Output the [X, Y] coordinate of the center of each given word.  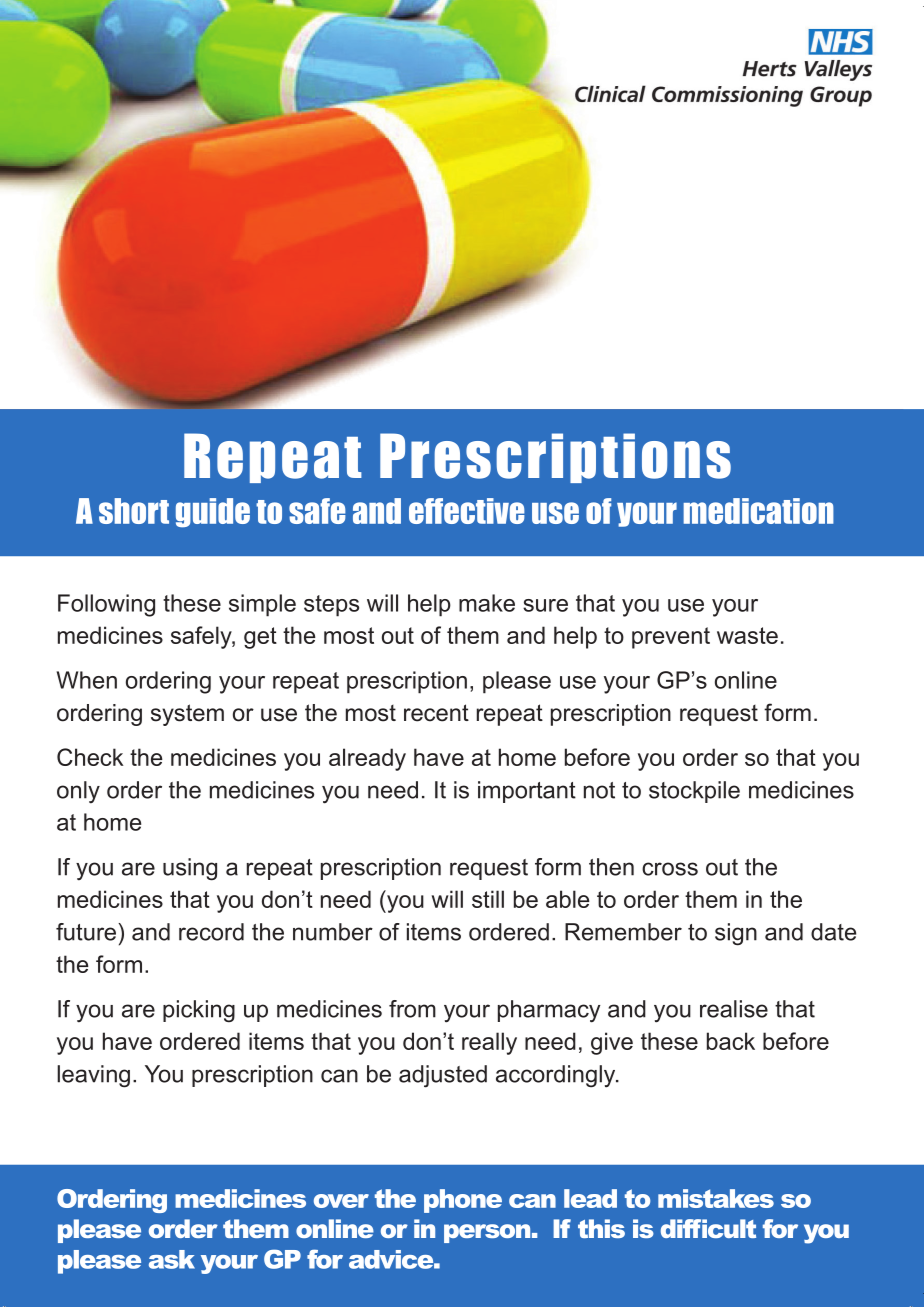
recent [436, 713]
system [187, 715]
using [190, 869]
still [488, 899]
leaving [93, 1076]
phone [463, 1201]
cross [670, 869]
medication [758, 511]
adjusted [443, 1076]
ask [172, 1259]
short [134, 511]
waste [747, 635]
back [731, 1041]
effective [467, 511]
